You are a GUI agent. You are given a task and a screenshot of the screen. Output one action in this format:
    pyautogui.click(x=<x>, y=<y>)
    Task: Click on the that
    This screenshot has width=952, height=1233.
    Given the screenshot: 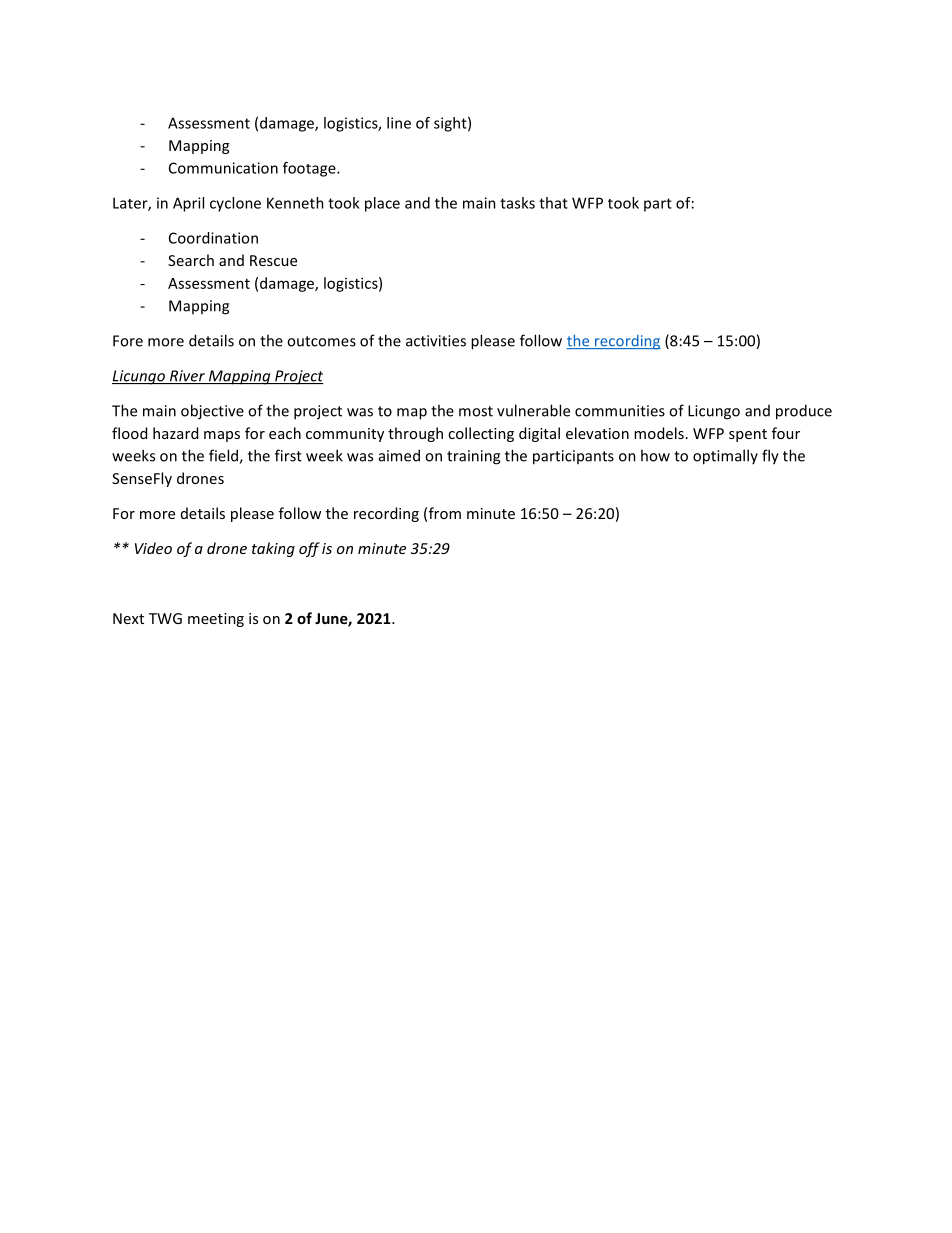 What is the action you would take?
    pyautogui.click(x=553, y=203)
